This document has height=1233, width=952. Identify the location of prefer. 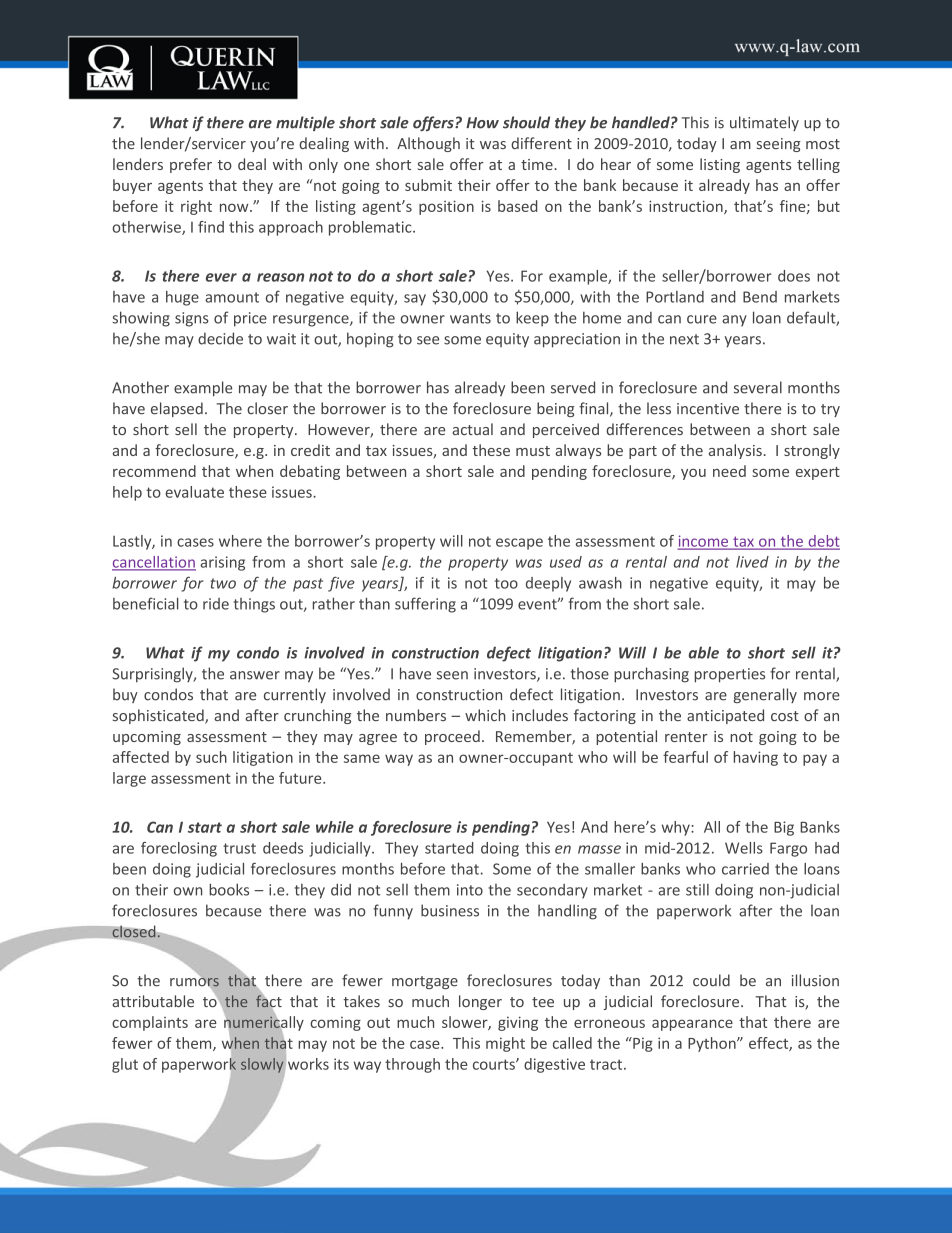
(191, 165).
